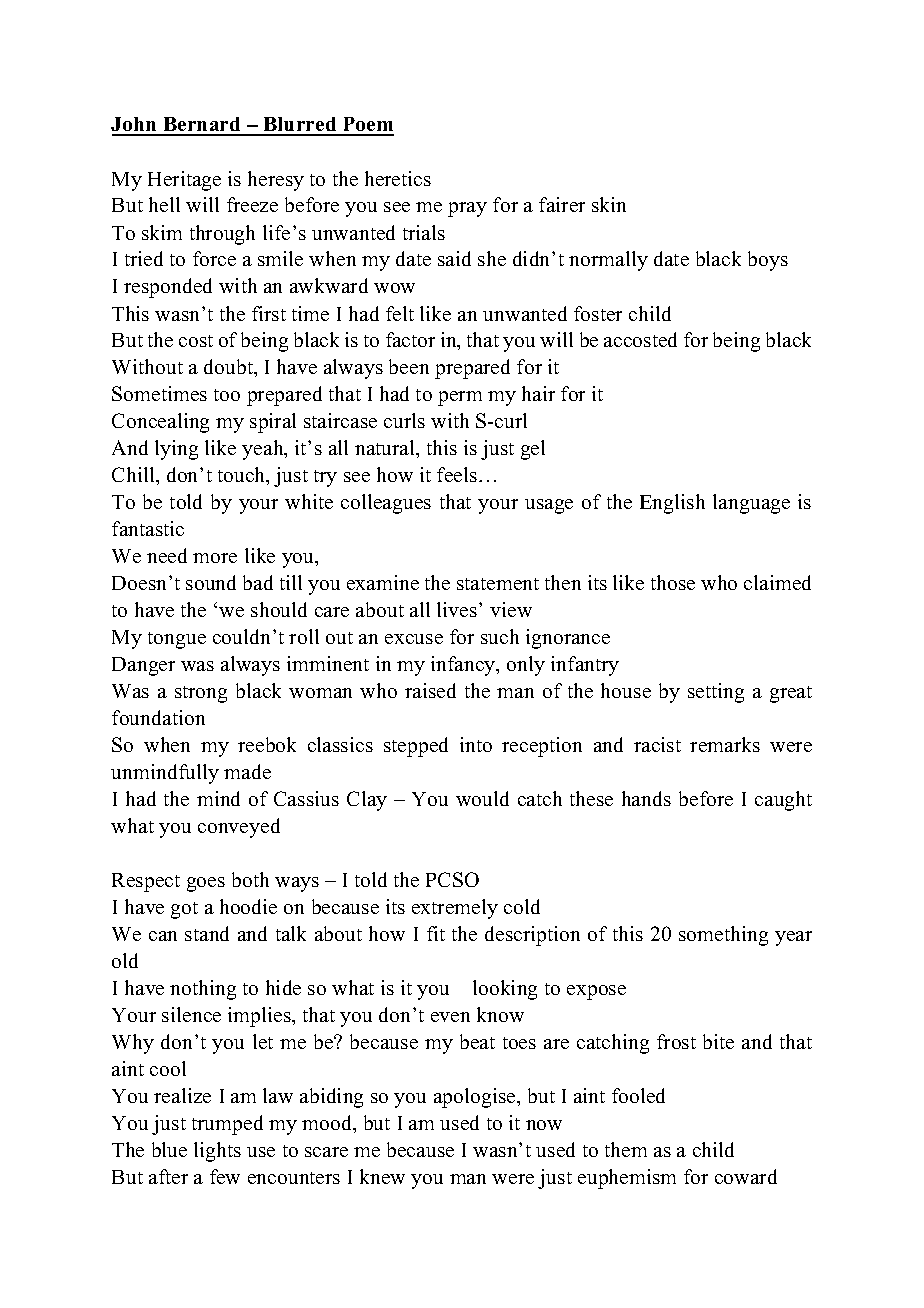 This document has height=1308, width=924. What do you see at coordinates (217, 1152) in the document?
I see `lights` at bounding box center [217, 1152].
